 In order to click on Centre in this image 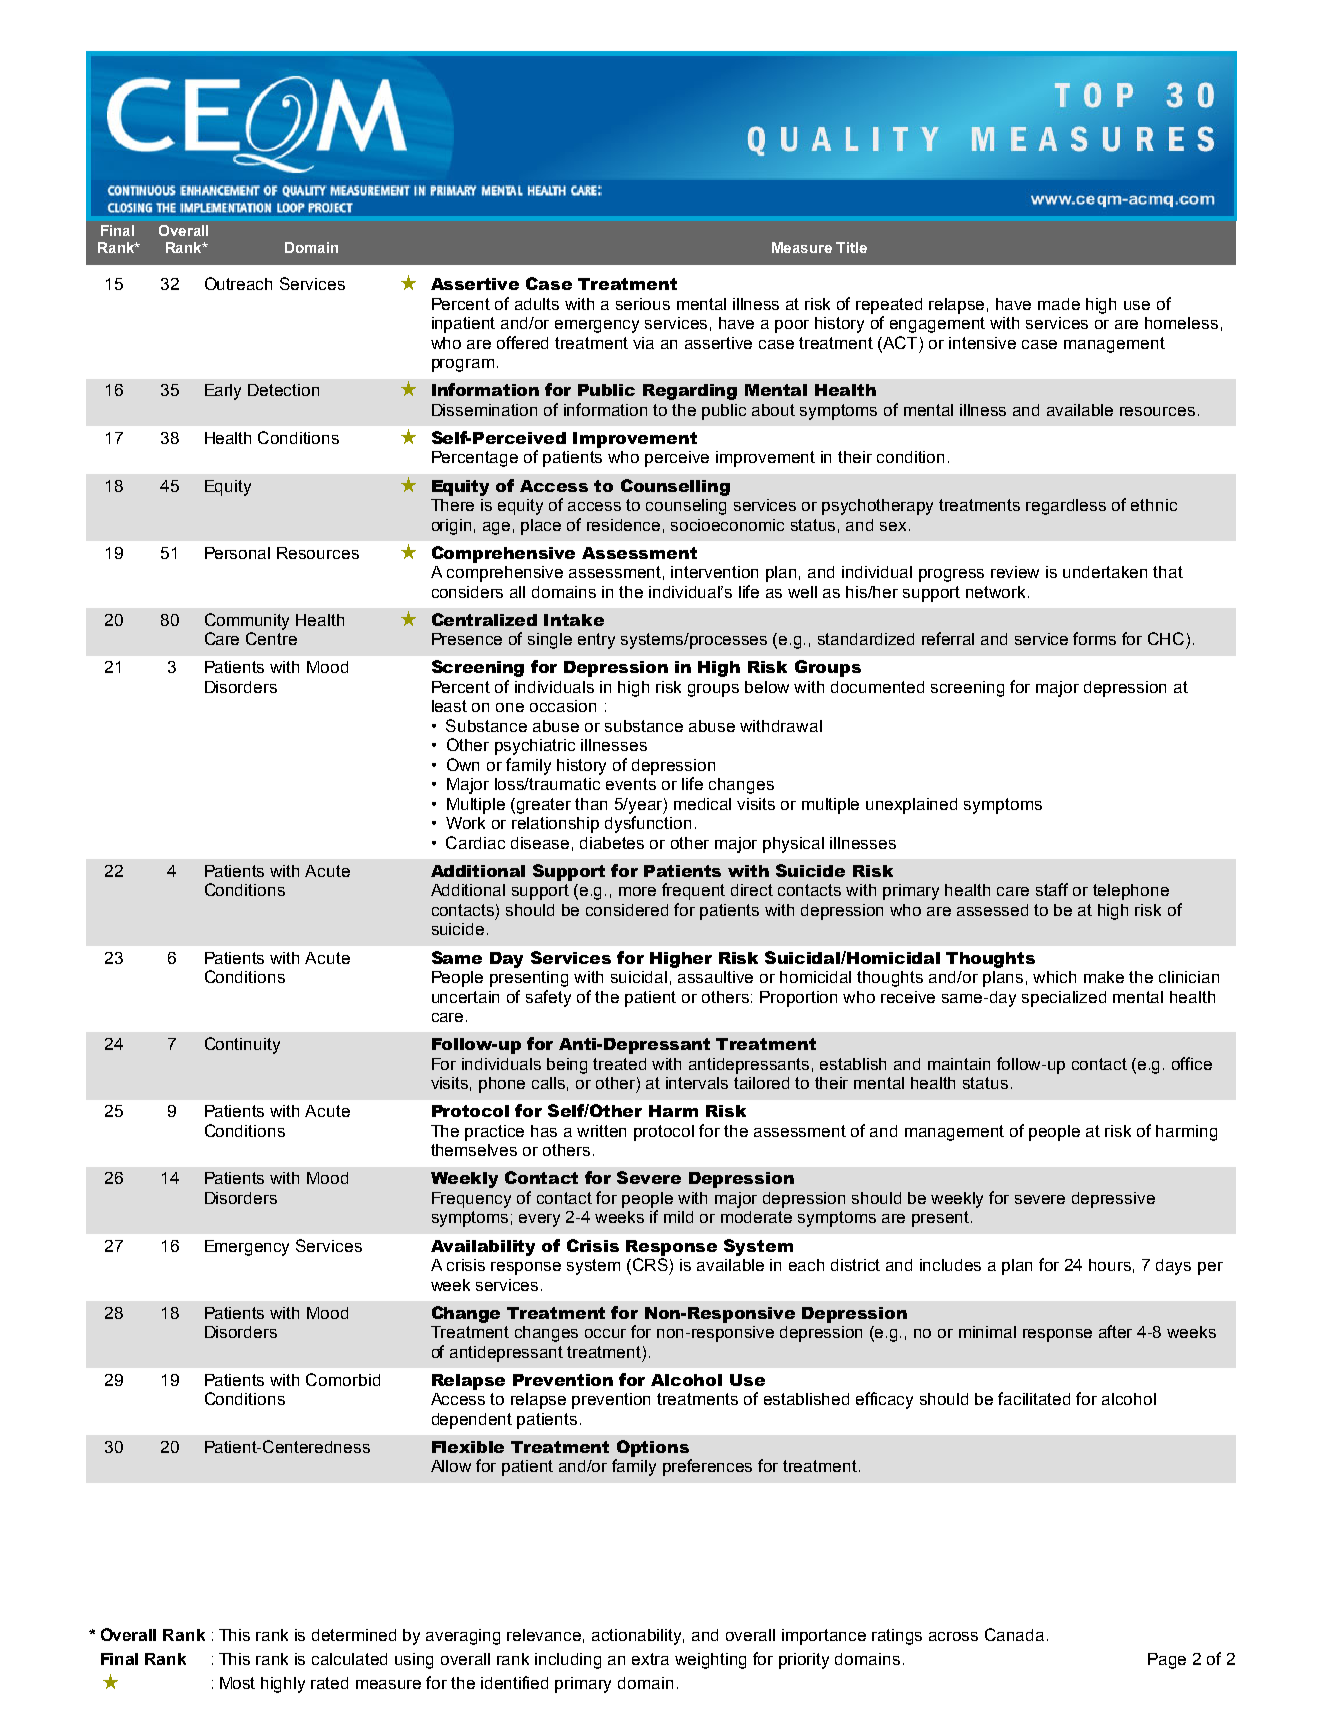, I will do `click(271, 638)`.
